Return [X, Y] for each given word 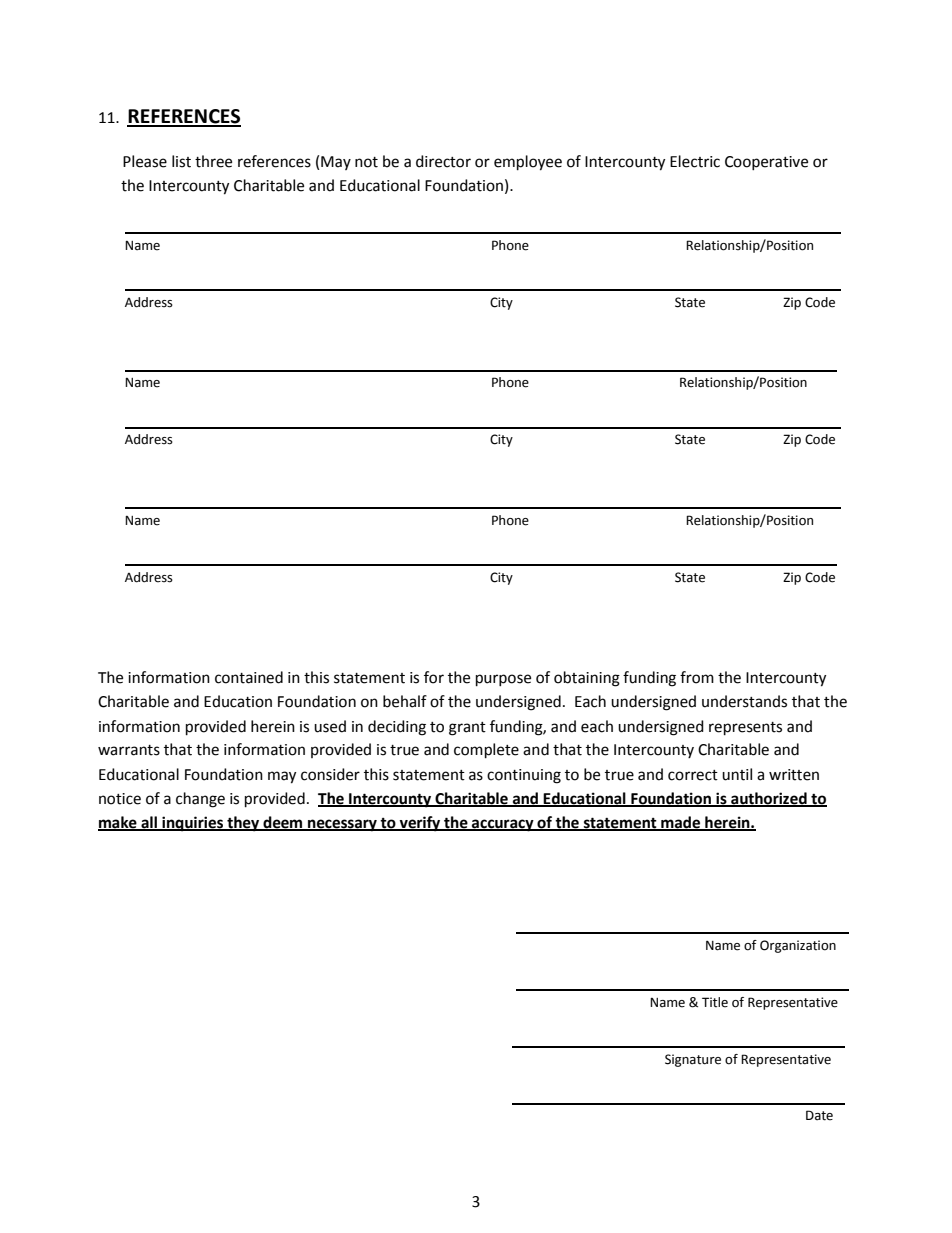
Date [819, 1115]
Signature [693, 1060]
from [697, 677]
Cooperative [766, 163]
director [443, 161]
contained [249, 677]
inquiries [193, 824]
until [737, 774]
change [200, 800]
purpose [503, 680]
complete [486, 751]
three [213, 161]
